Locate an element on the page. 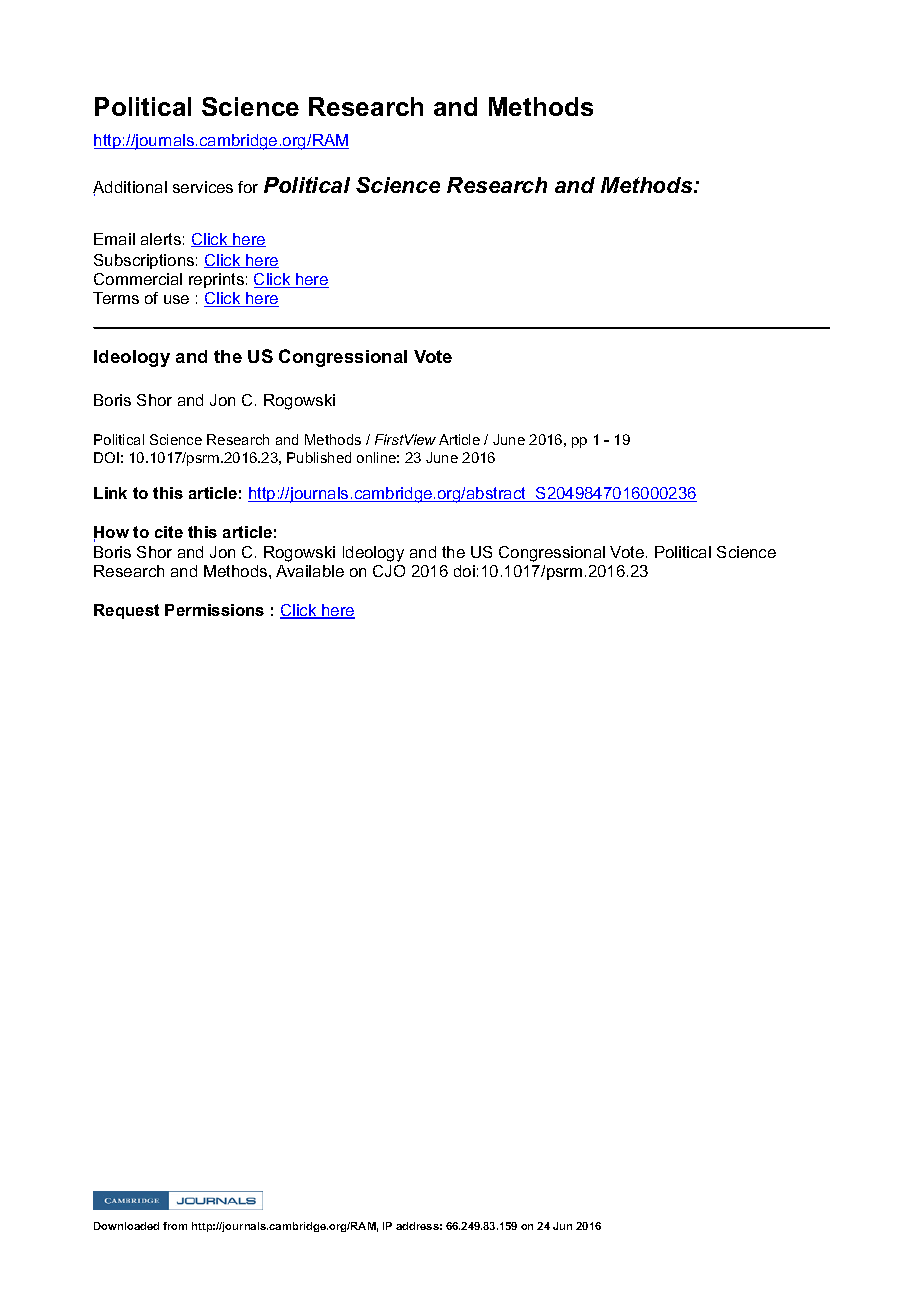 This document has height=1313, width=924. for is located at coordinates (248, 187).
